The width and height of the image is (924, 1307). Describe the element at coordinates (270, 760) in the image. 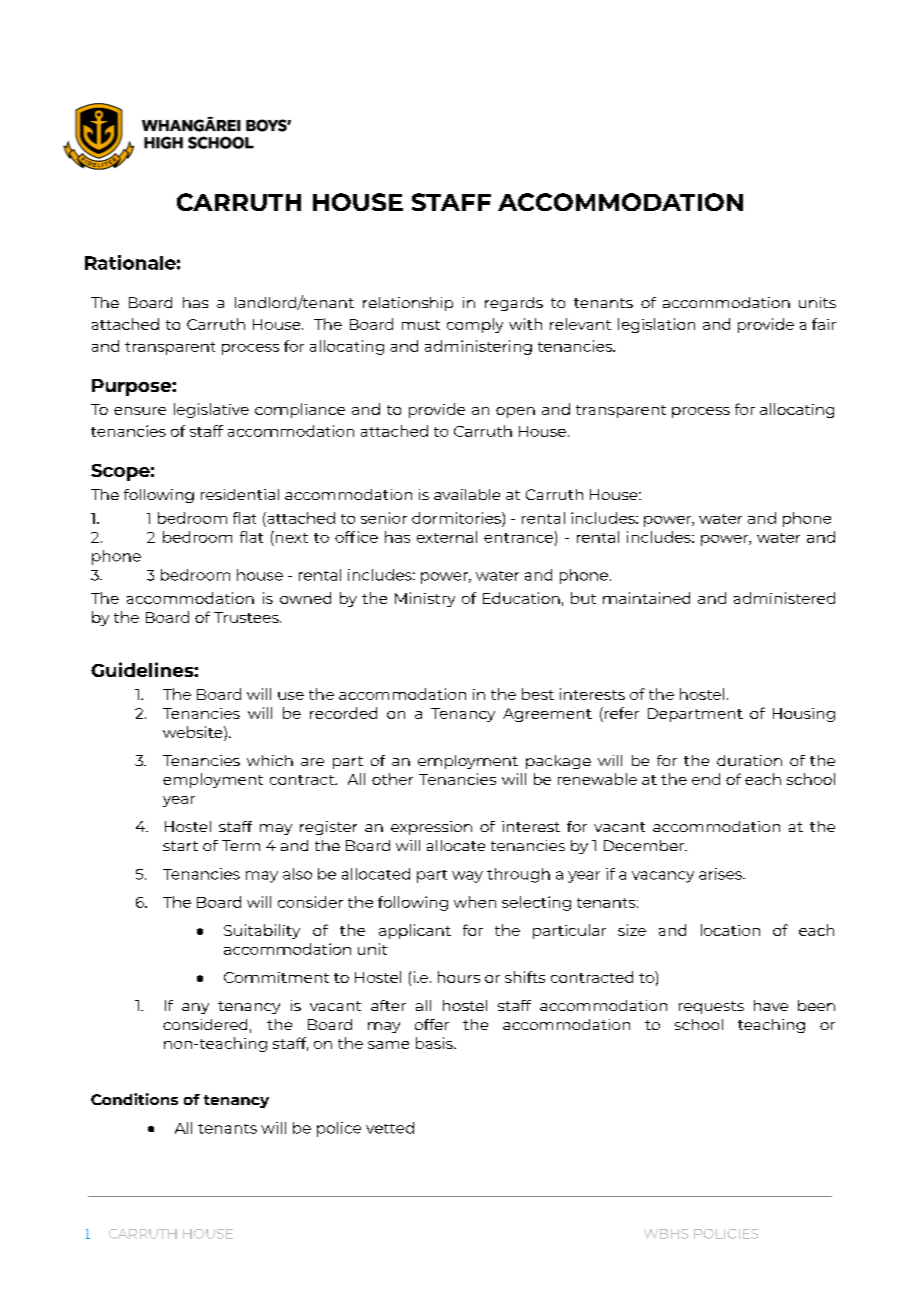

I see `which` at that location.
